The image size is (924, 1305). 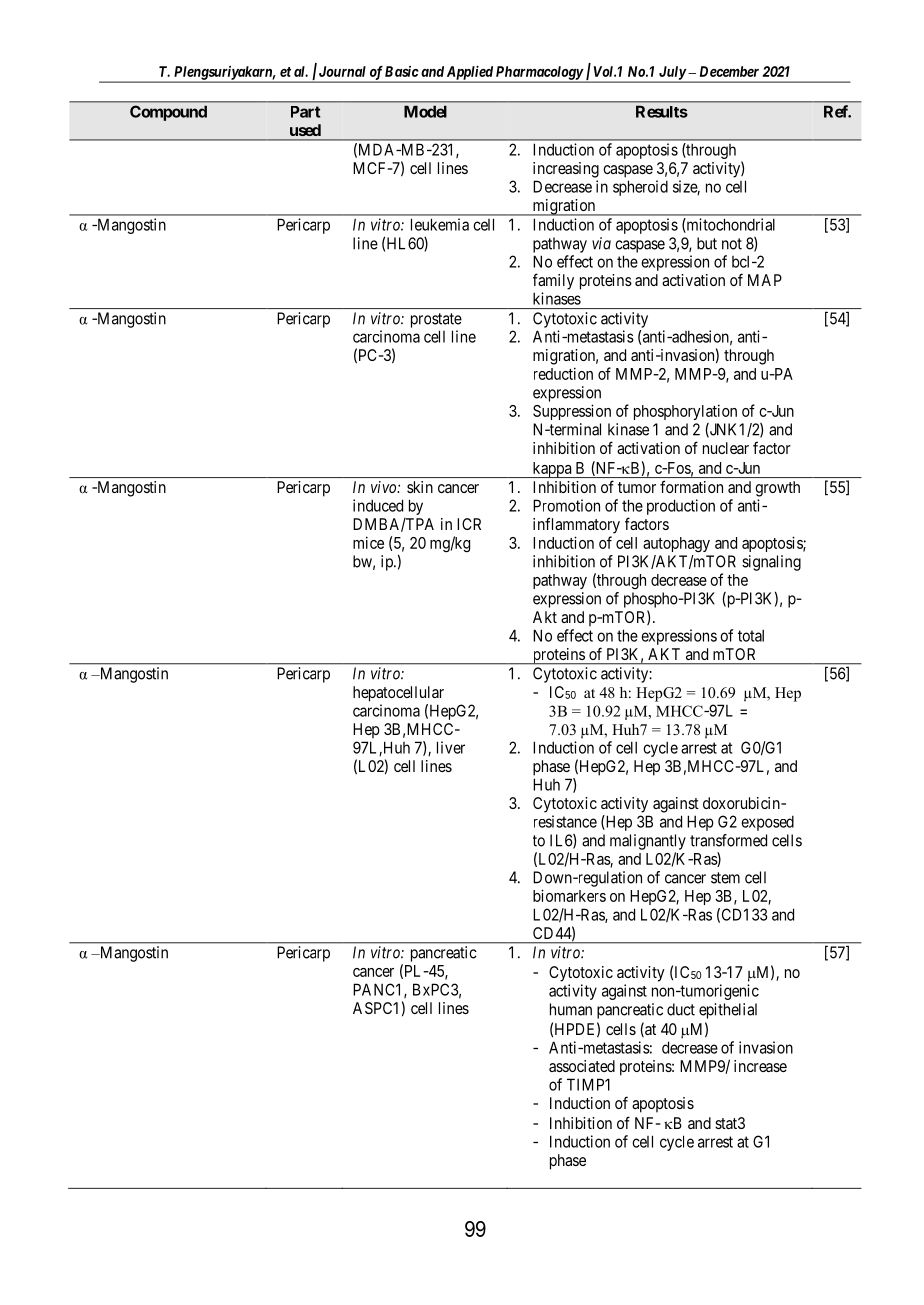 What do you see at coordinates (469, 74) in the document?
I see `Applied` at bounding box center [469, 74].
